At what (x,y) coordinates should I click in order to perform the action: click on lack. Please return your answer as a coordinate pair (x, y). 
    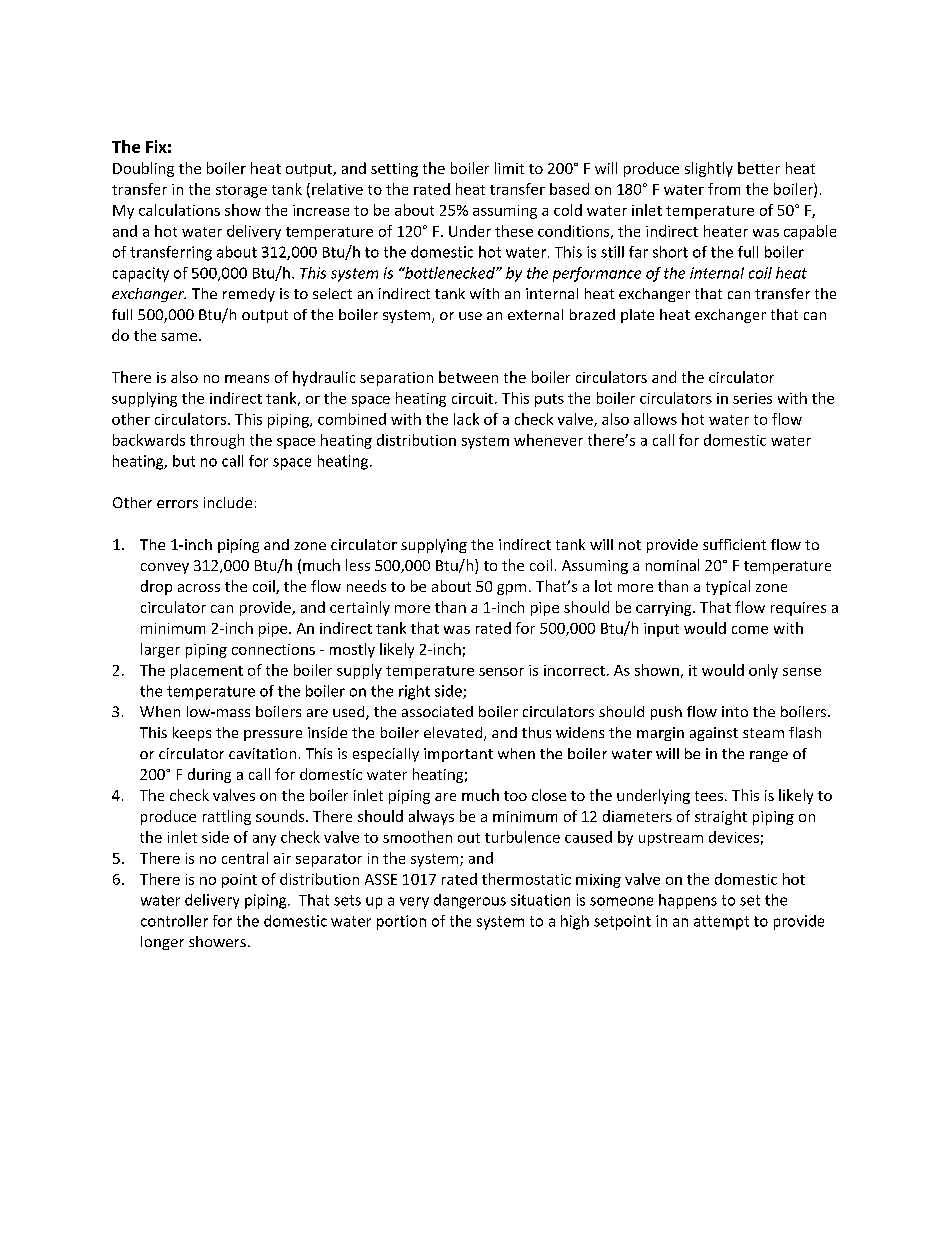
    Looking at the image, I should click on (466, 419).
